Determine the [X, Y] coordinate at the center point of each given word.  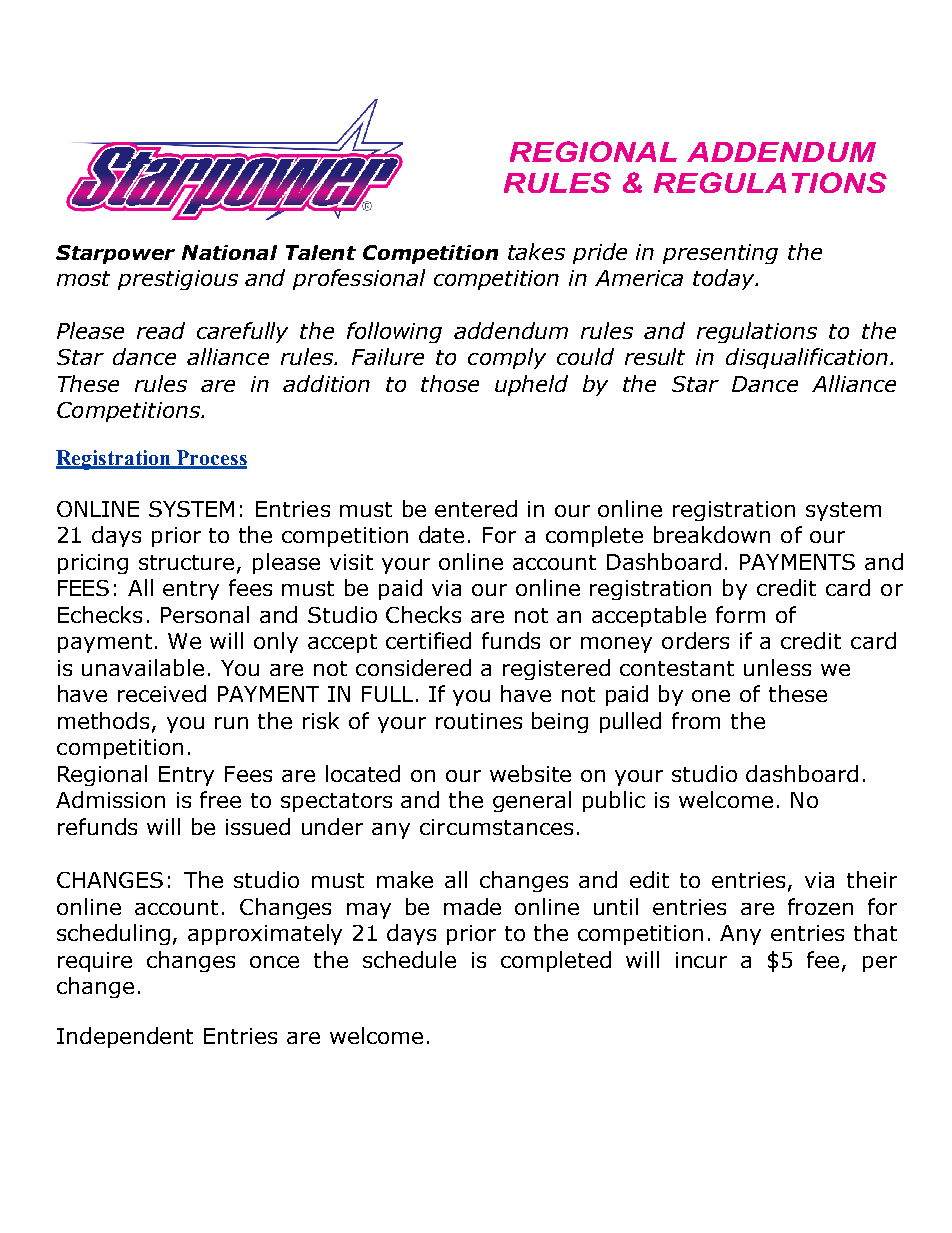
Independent [125, 1037]
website [530, 773]
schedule [409, 959]
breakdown [712, 534]
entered [476, 508]
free [220, 799]
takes [536, 251]
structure [188, 564]
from [696, 720]
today [725, 279]
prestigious [178, 280]
